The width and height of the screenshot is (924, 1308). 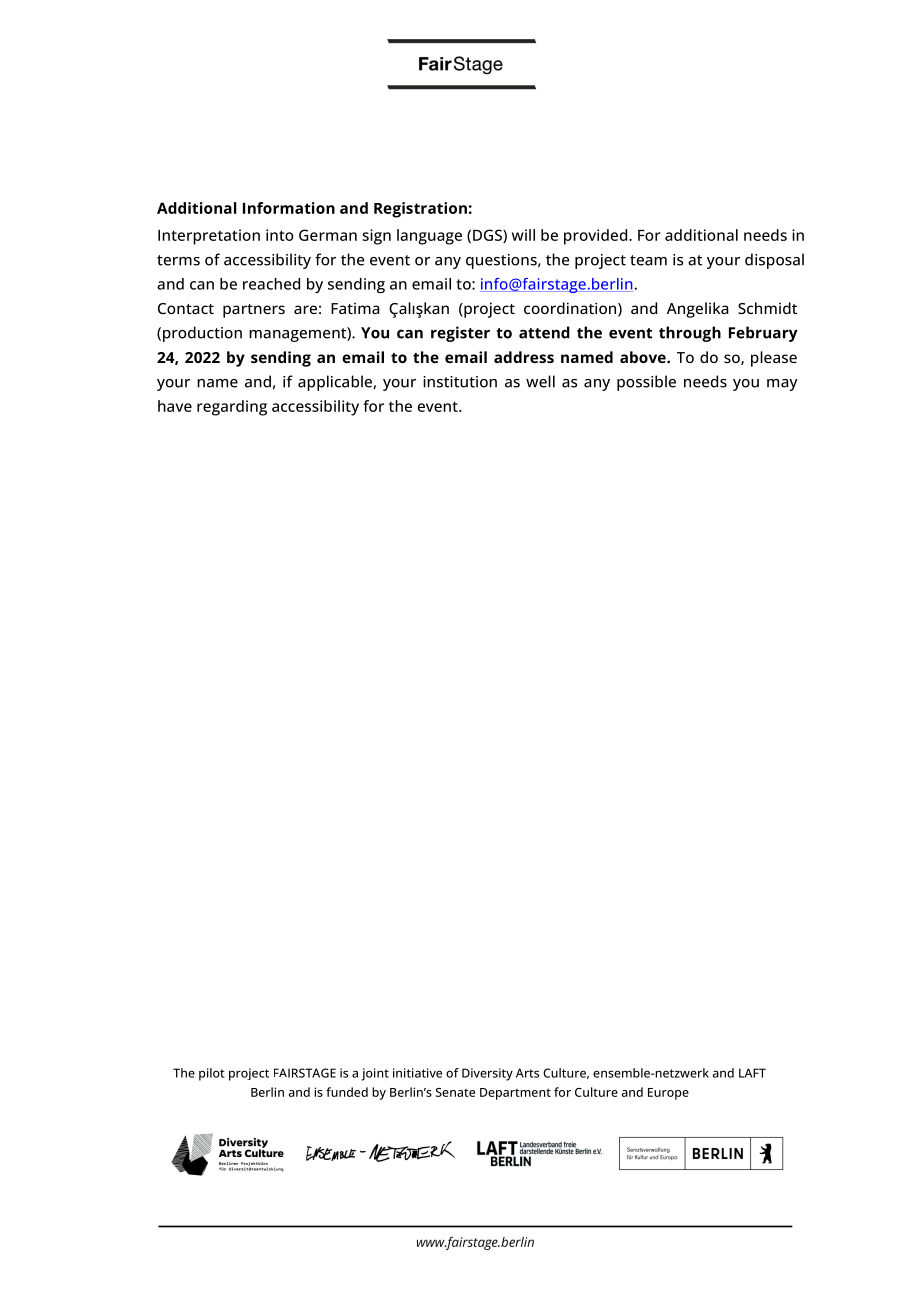 I want to click on have, so click(x=175, y=406).
